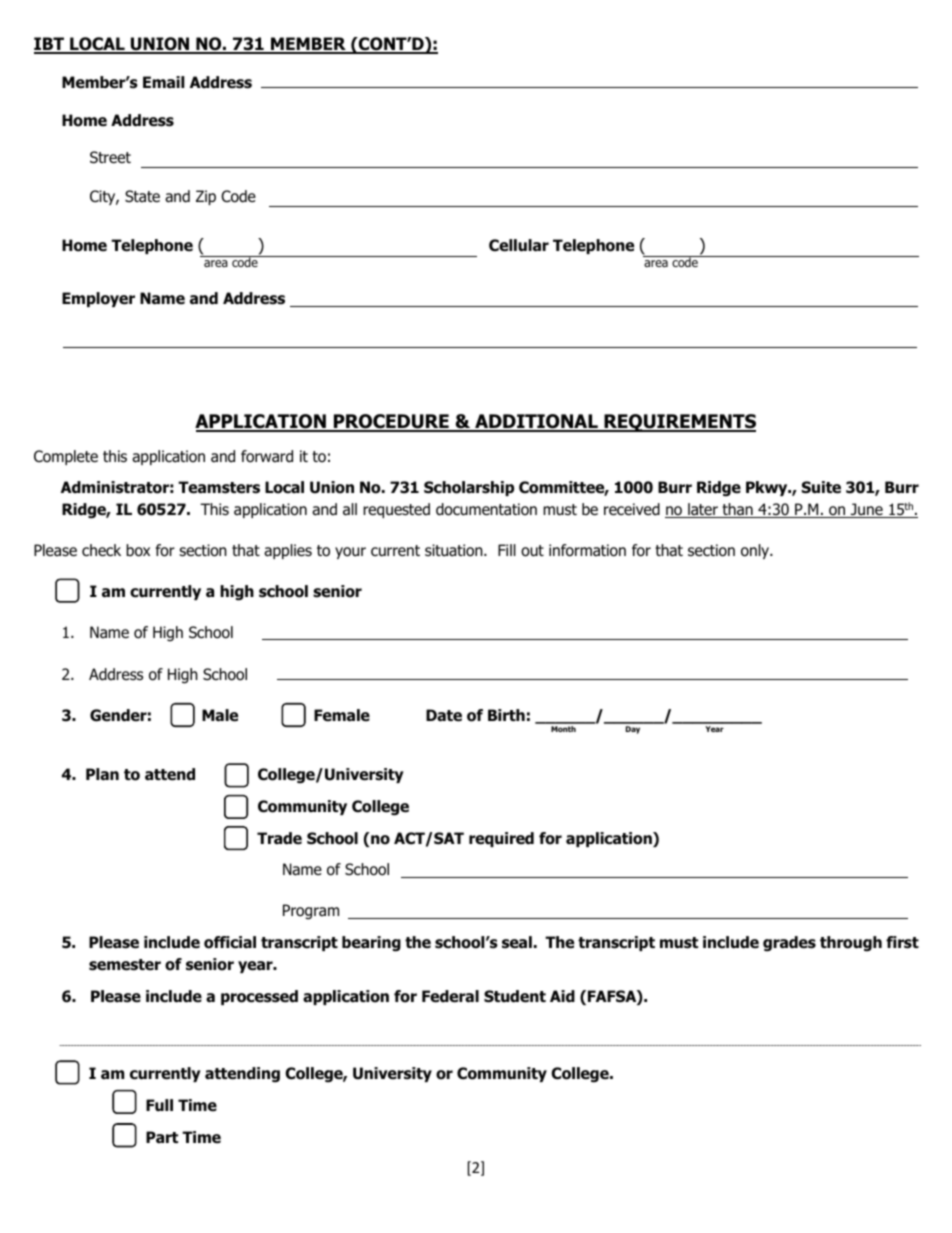 Image resolution: width=952 pixels, height=1233 pixels. What do you see at coordinates (756, 551) in the page?
I see `only` at bounding box center [756, 551].
